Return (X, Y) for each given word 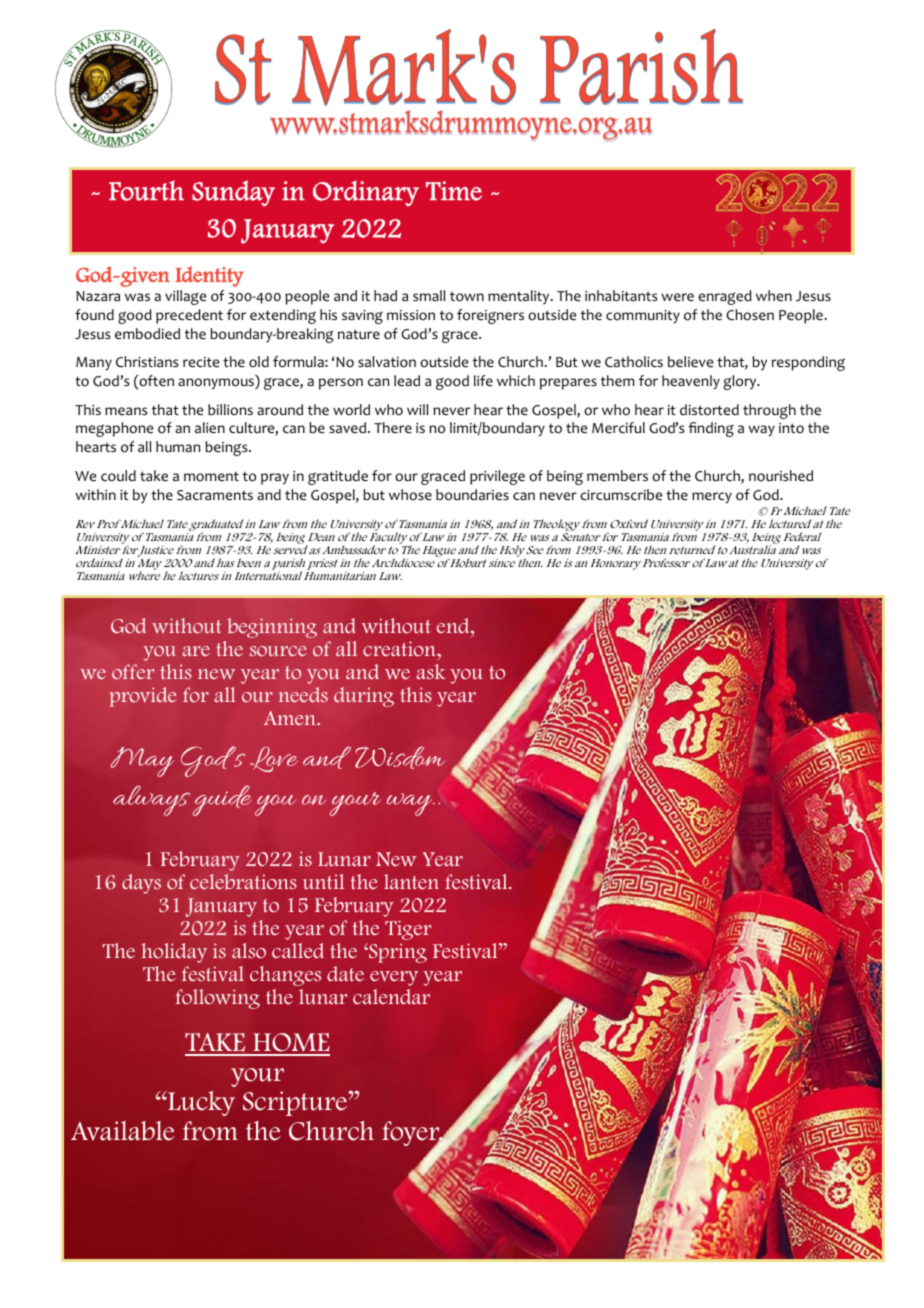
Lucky (200, 1103)
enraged (725, 297)
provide (143, 697)
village (185, 297)
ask (430, 671)
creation (400, 649)
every (394, 978)
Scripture (296, 1103)
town (467, 297)
